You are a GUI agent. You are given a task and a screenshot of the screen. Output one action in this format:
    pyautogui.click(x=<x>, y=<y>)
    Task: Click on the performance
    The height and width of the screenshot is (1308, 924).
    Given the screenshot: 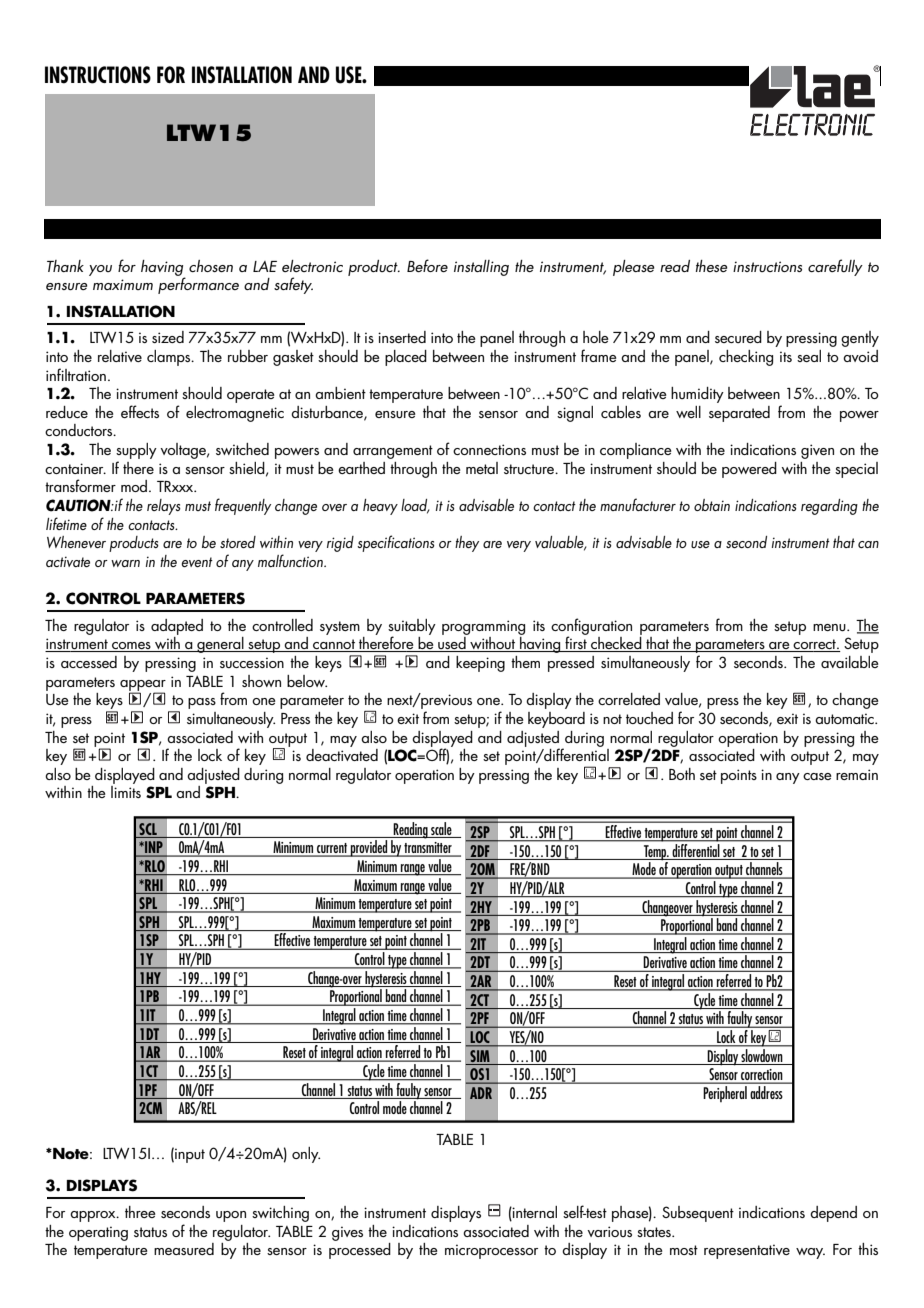 What is the action you would take?
    pyautogui.click(x=198, y=285)
